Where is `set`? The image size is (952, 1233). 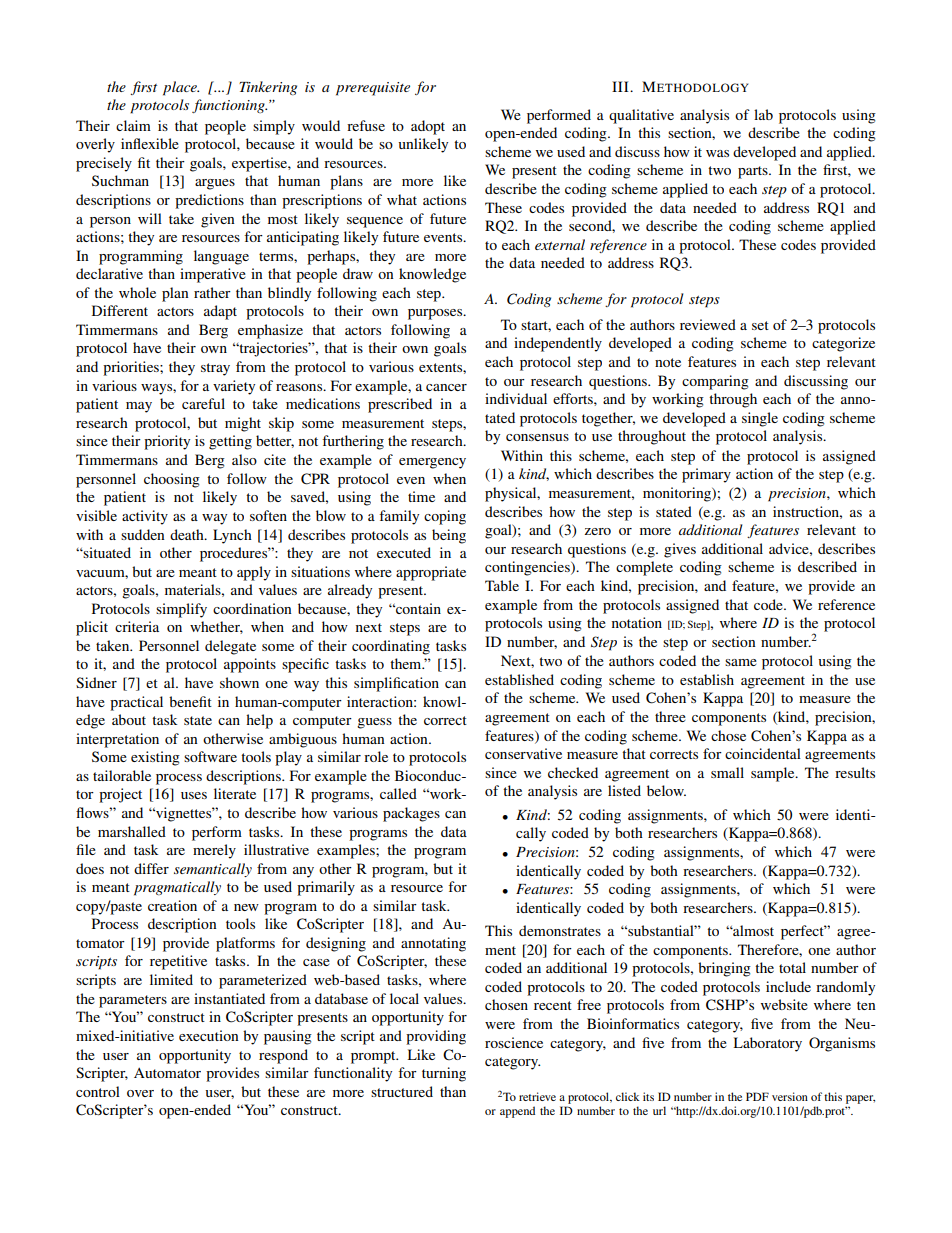
set is located at coordinates (760, 325).
